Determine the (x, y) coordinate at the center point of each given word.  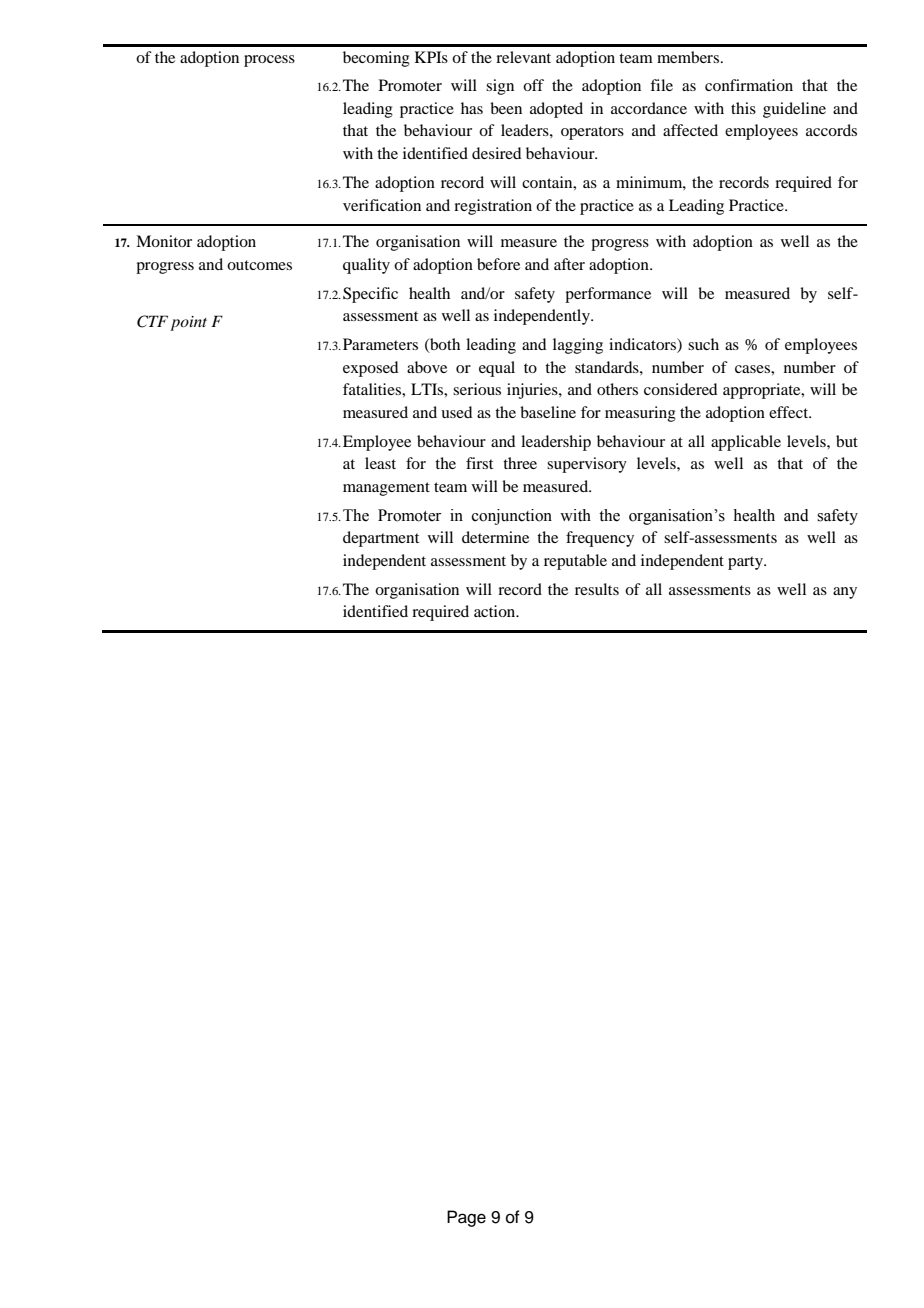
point (188, 323)
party (746, 563)
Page (466, 1218)
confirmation (749, 85)
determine (495, 537)
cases (753, 369)
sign (500, 87)
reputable (575, 562)
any (845, 593)
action (496, 611)
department (381, 539)
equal (497, 369)
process (269, 61)
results (597, 589)
